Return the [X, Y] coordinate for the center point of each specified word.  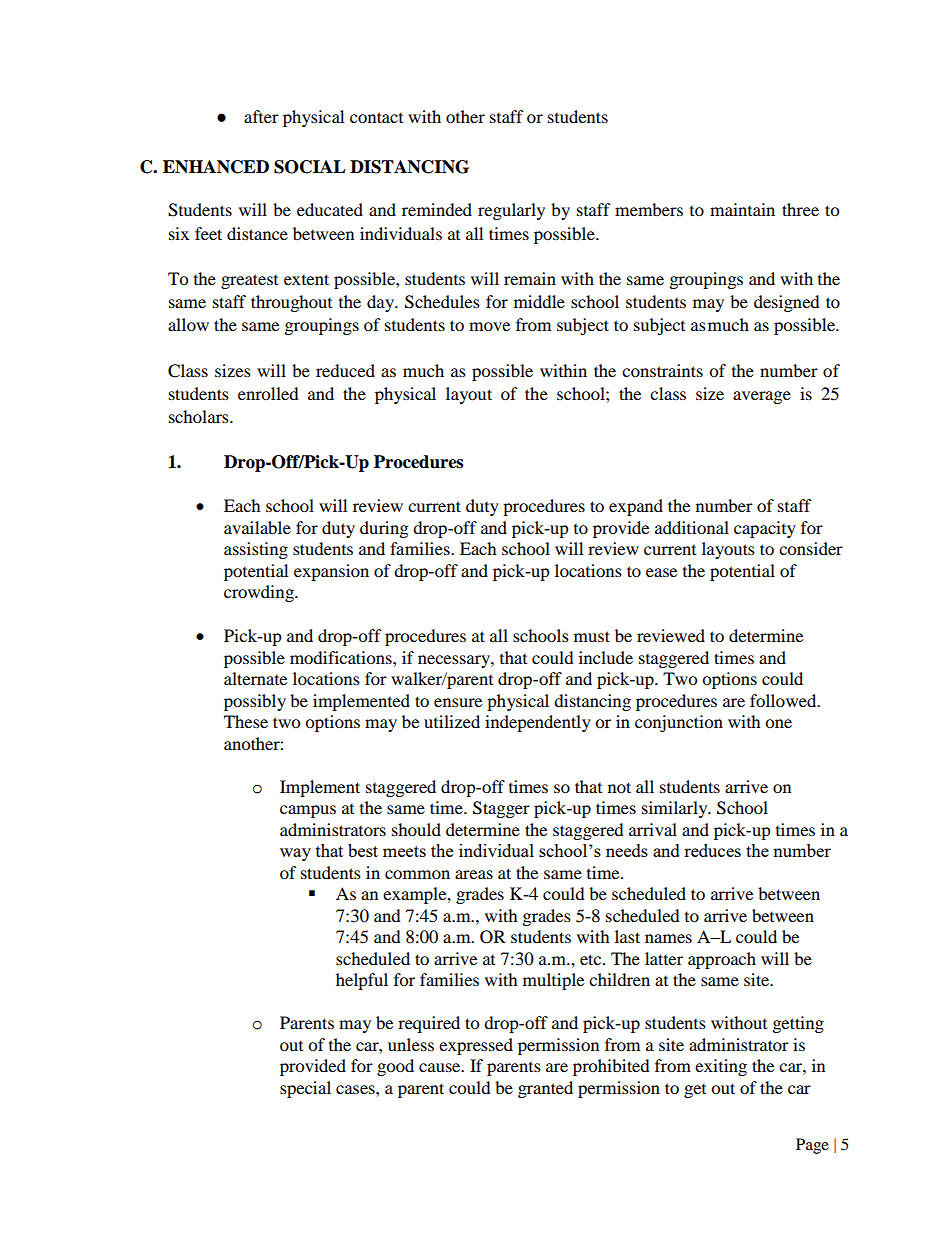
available [257, 527]
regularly [511, 211]
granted [545, 1089]
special [305, 1089]
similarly [676, 809]
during [384, 529]
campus [308, 811]
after [261, 116]
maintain [742, 209]
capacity [765, 529]
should [416, 829]
